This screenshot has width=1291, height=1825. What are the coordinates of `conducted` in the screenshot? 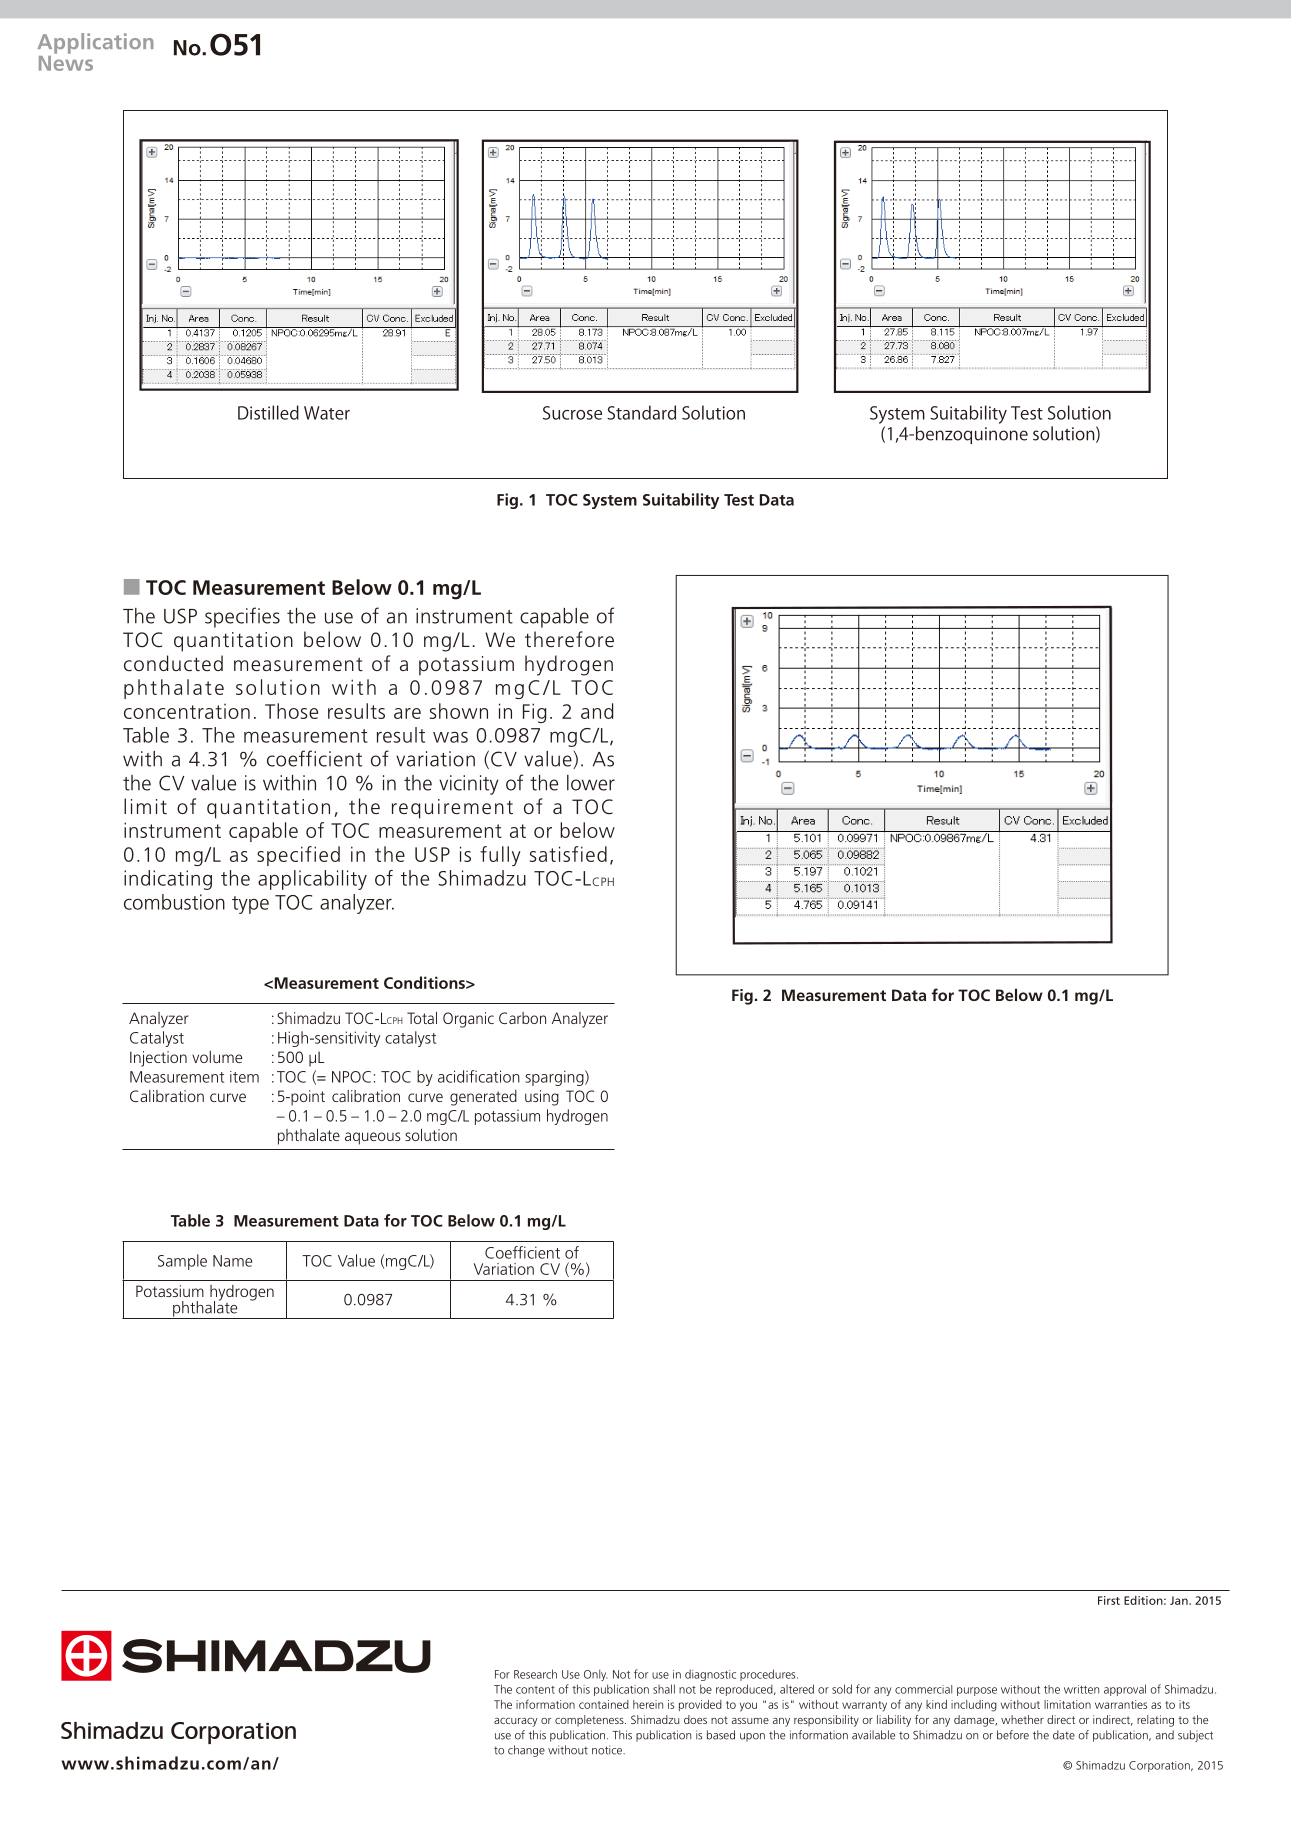 It's located at (173, 663).
